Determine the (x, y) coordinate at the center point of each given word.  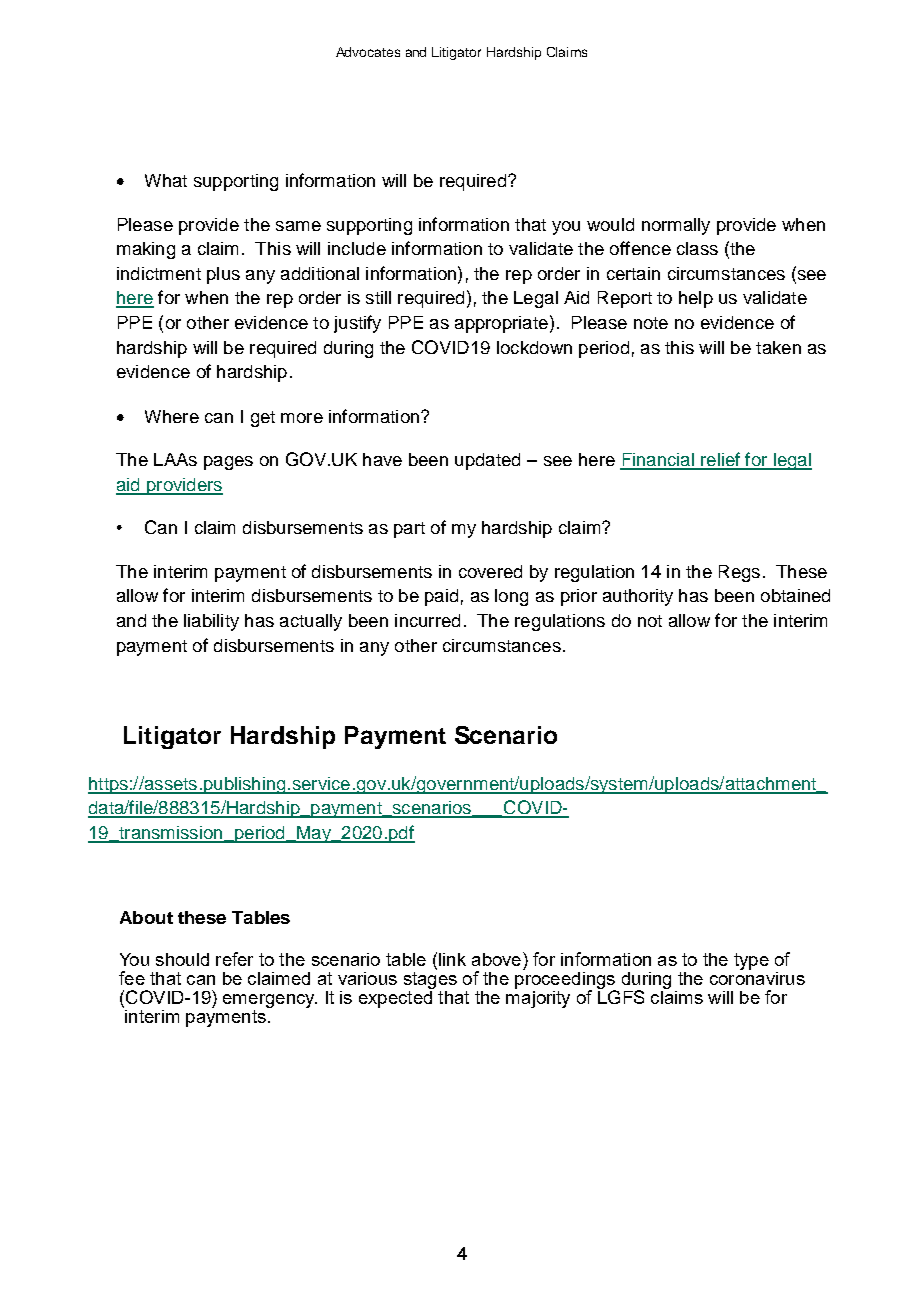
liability (211, 622)
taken (778, 347)
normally (676, 226)
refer (234, 959)
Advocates (368, 52)
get (263, 419)
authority (638, 597)
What (166, 180)
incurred (427, 620)
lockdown (534, 347)
